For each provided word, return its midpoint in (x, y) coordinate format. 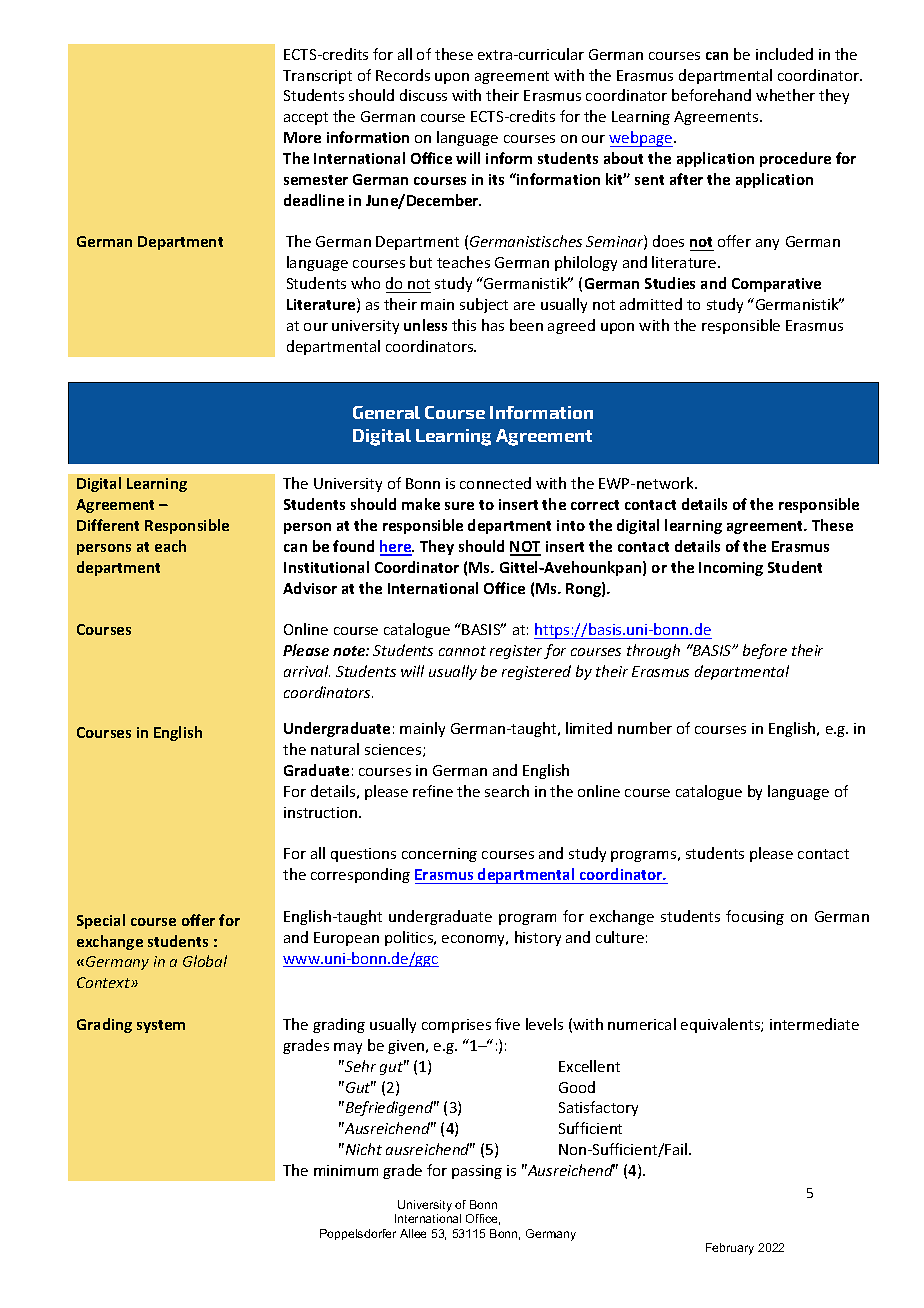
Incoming (731, 569)
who (365, 283)
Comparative (776, 285)
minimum (346, 1170)
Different (108, 525)
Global (205, 961)
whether (785, 95)
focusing (755, 917)
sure (459, 506)
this (464, 325)
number (645, 728)
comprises (456, 1026)
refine (433, 791)
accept (306, 118)
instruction (322, 812)
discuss (423, 95)
